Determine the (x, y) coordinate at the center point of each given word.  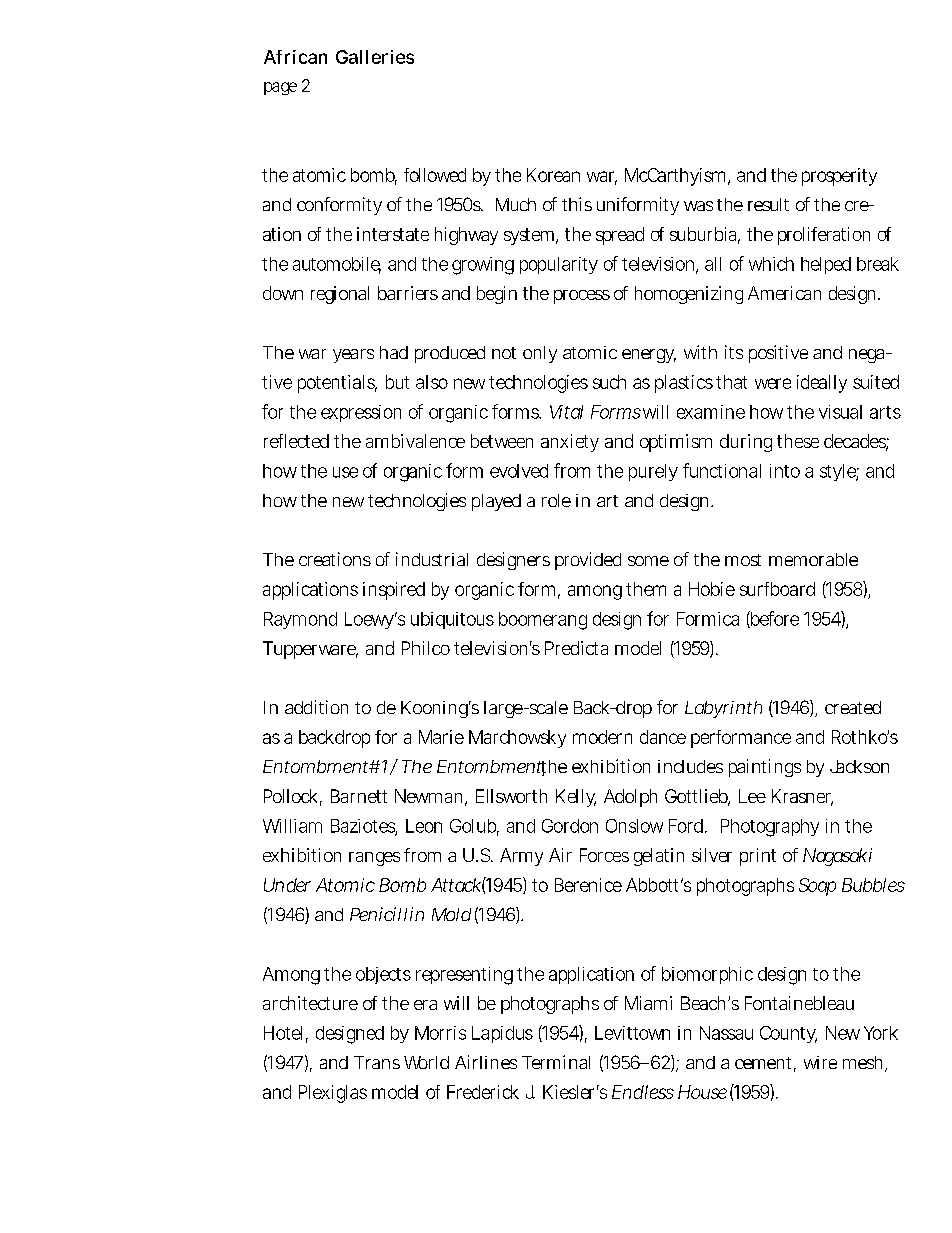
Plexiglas (333, 1094)
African (295, 57)
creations (335, 559)
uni (608, 204)
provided (588, 561)
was (698, 206)
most (743, 560)
